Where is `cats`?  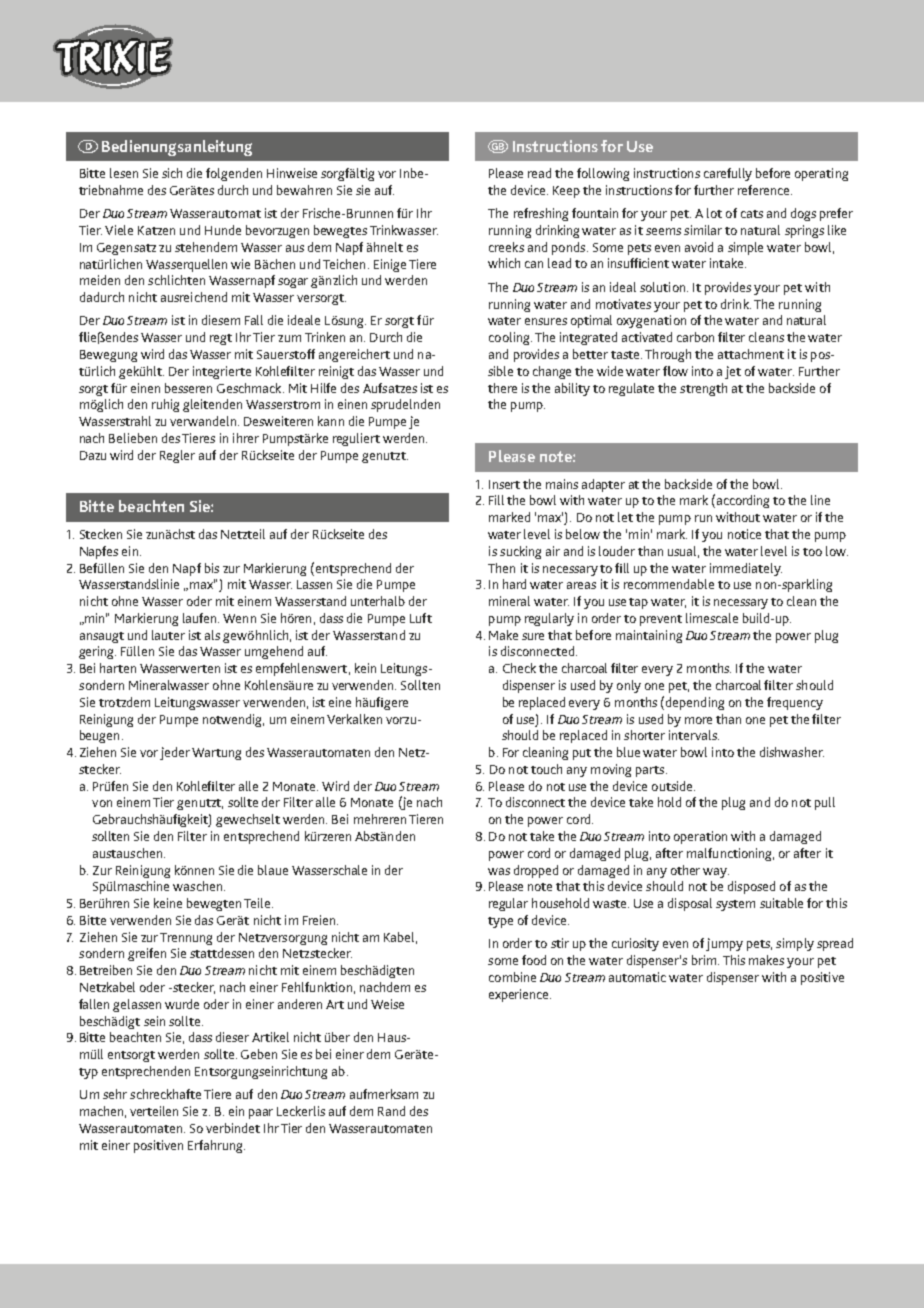
cats is located at coordinates (752, 214).
